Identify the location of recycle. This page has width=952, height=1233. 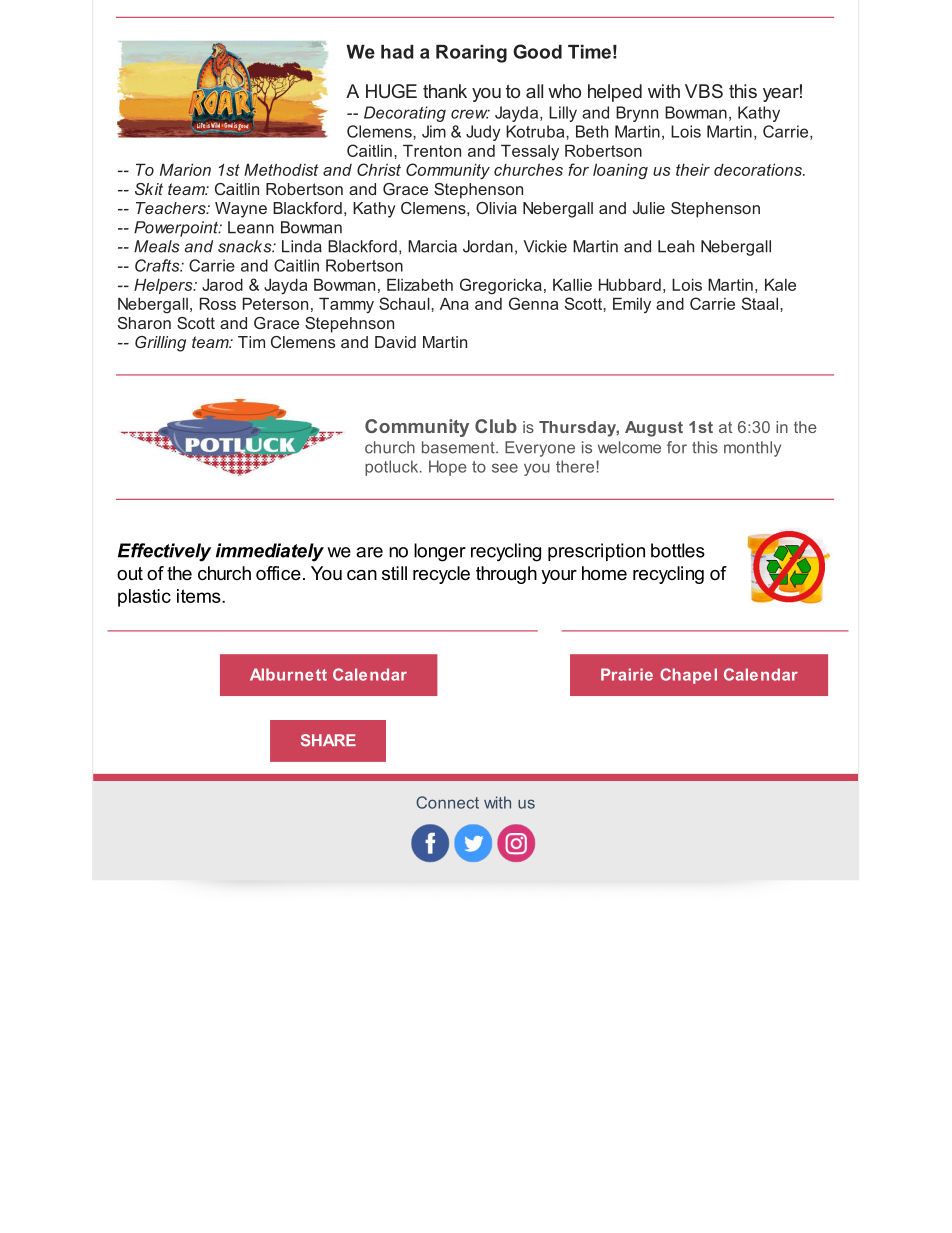
(441, 575).
